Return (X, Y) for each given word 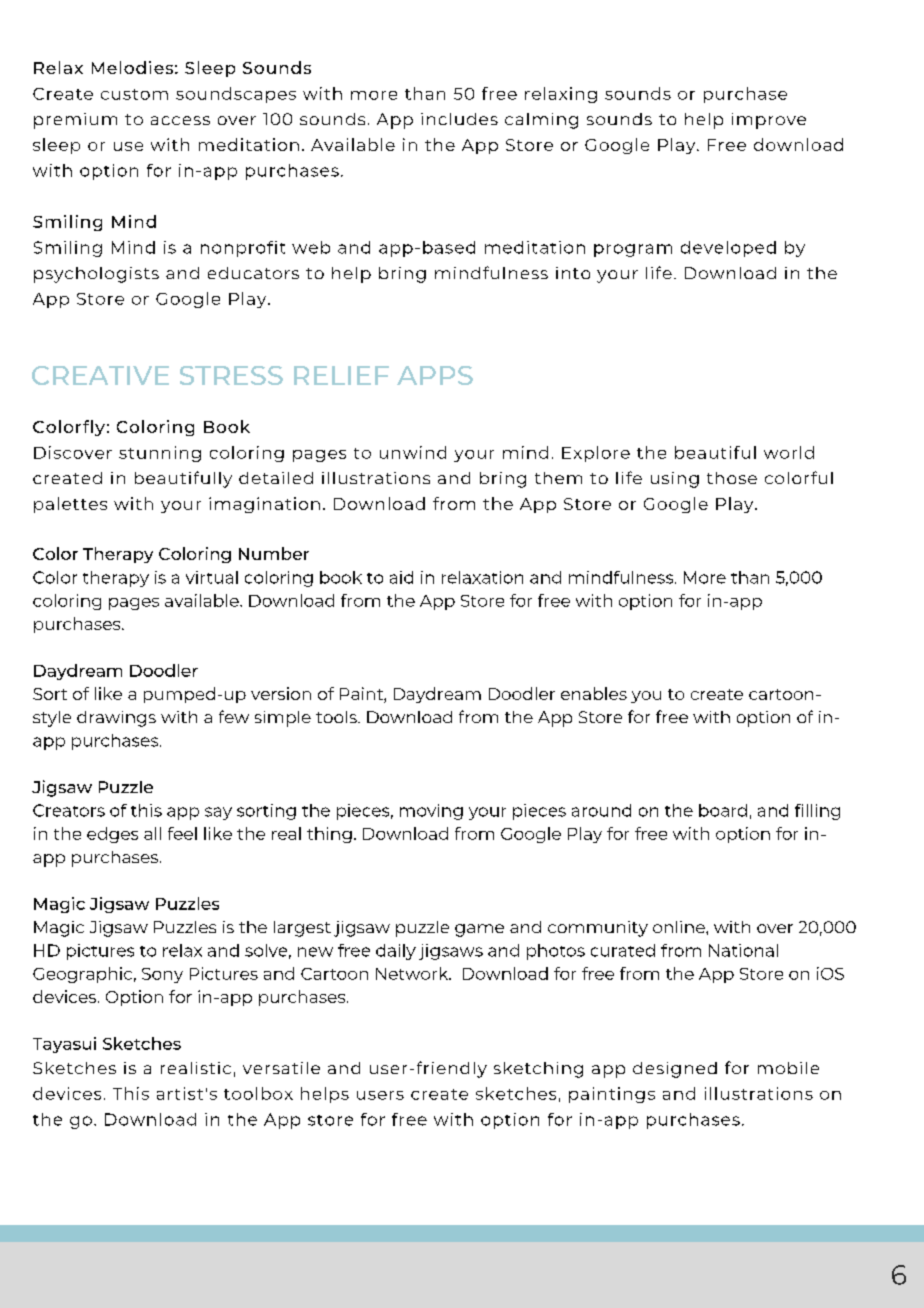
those (732, 478)
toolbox (258, 1093)
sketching (538, 1070)
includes (459, 119)
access (180, 120)
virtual (212, 577)
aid (401, 577)
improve (769, 121)
